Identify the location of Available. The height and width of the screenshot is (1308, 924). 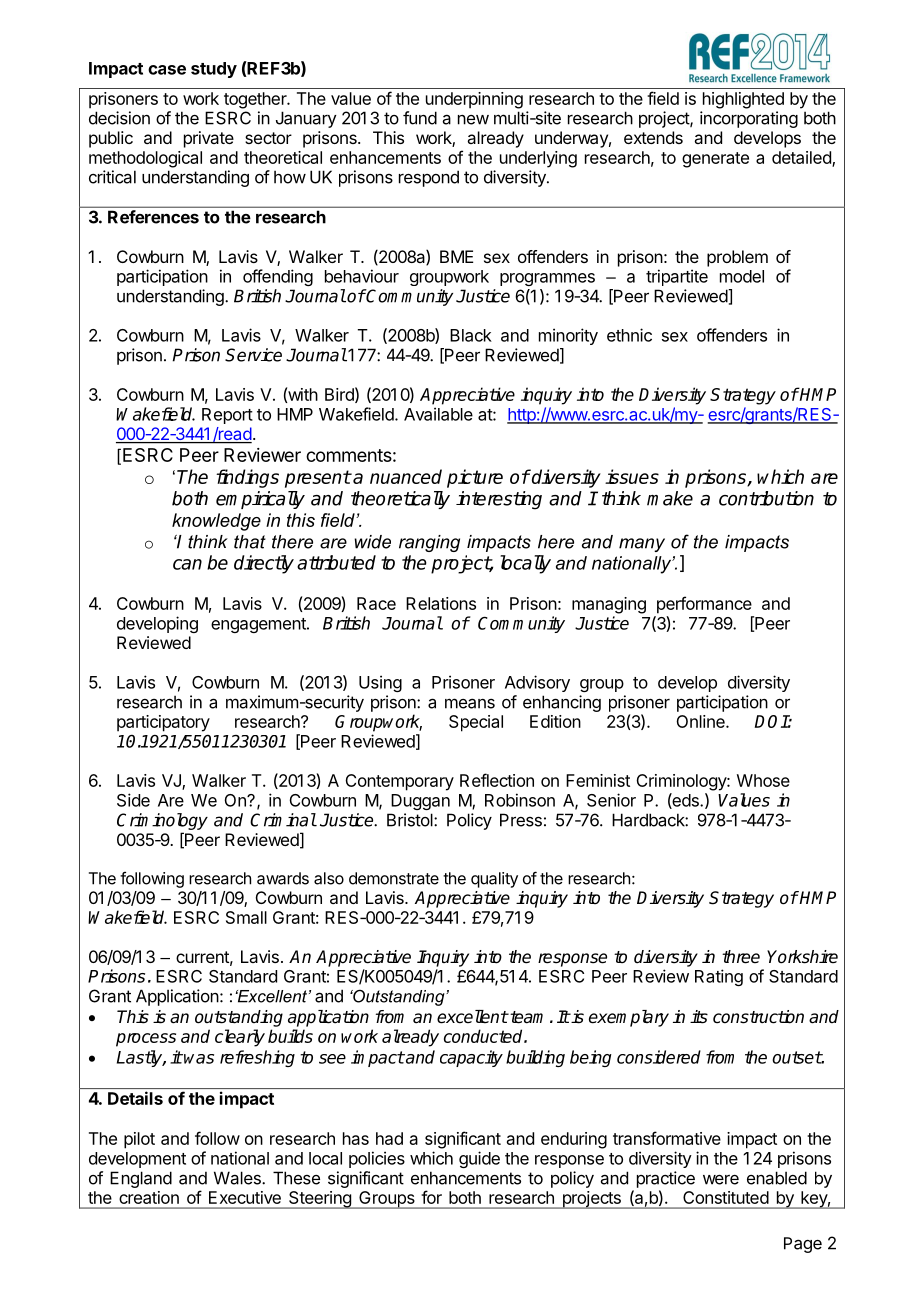
(438, 414).
